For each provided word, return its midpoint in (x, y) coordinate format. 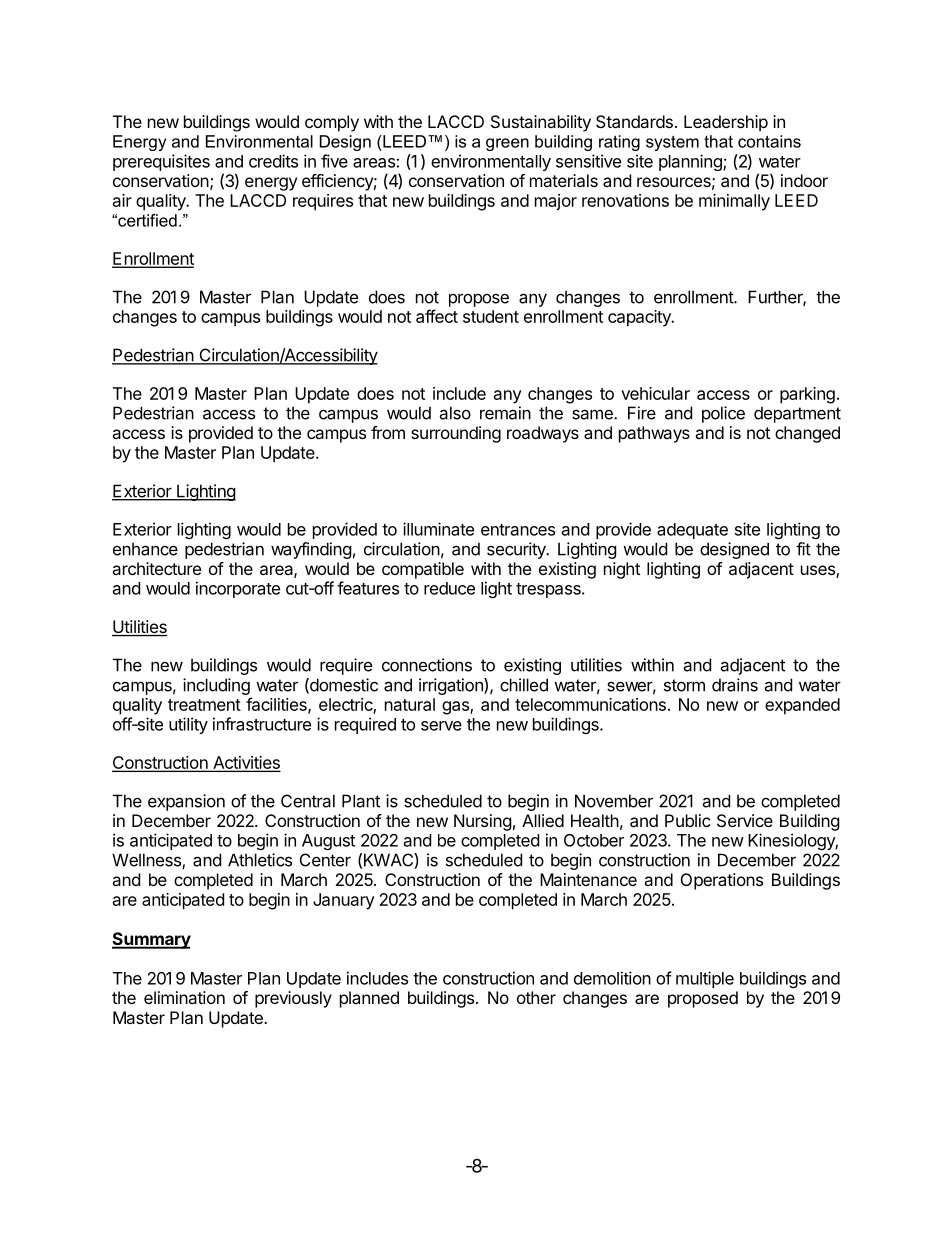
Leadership (726, 123)
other (536, 997)
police (723, 414)
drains (735, 685)
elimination (184, 997)
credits (273, 161)
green (507, 144)
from (388, 432)
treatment (204, 705)
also (455, 413)
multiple (705, 979)
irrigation (452, 686)
